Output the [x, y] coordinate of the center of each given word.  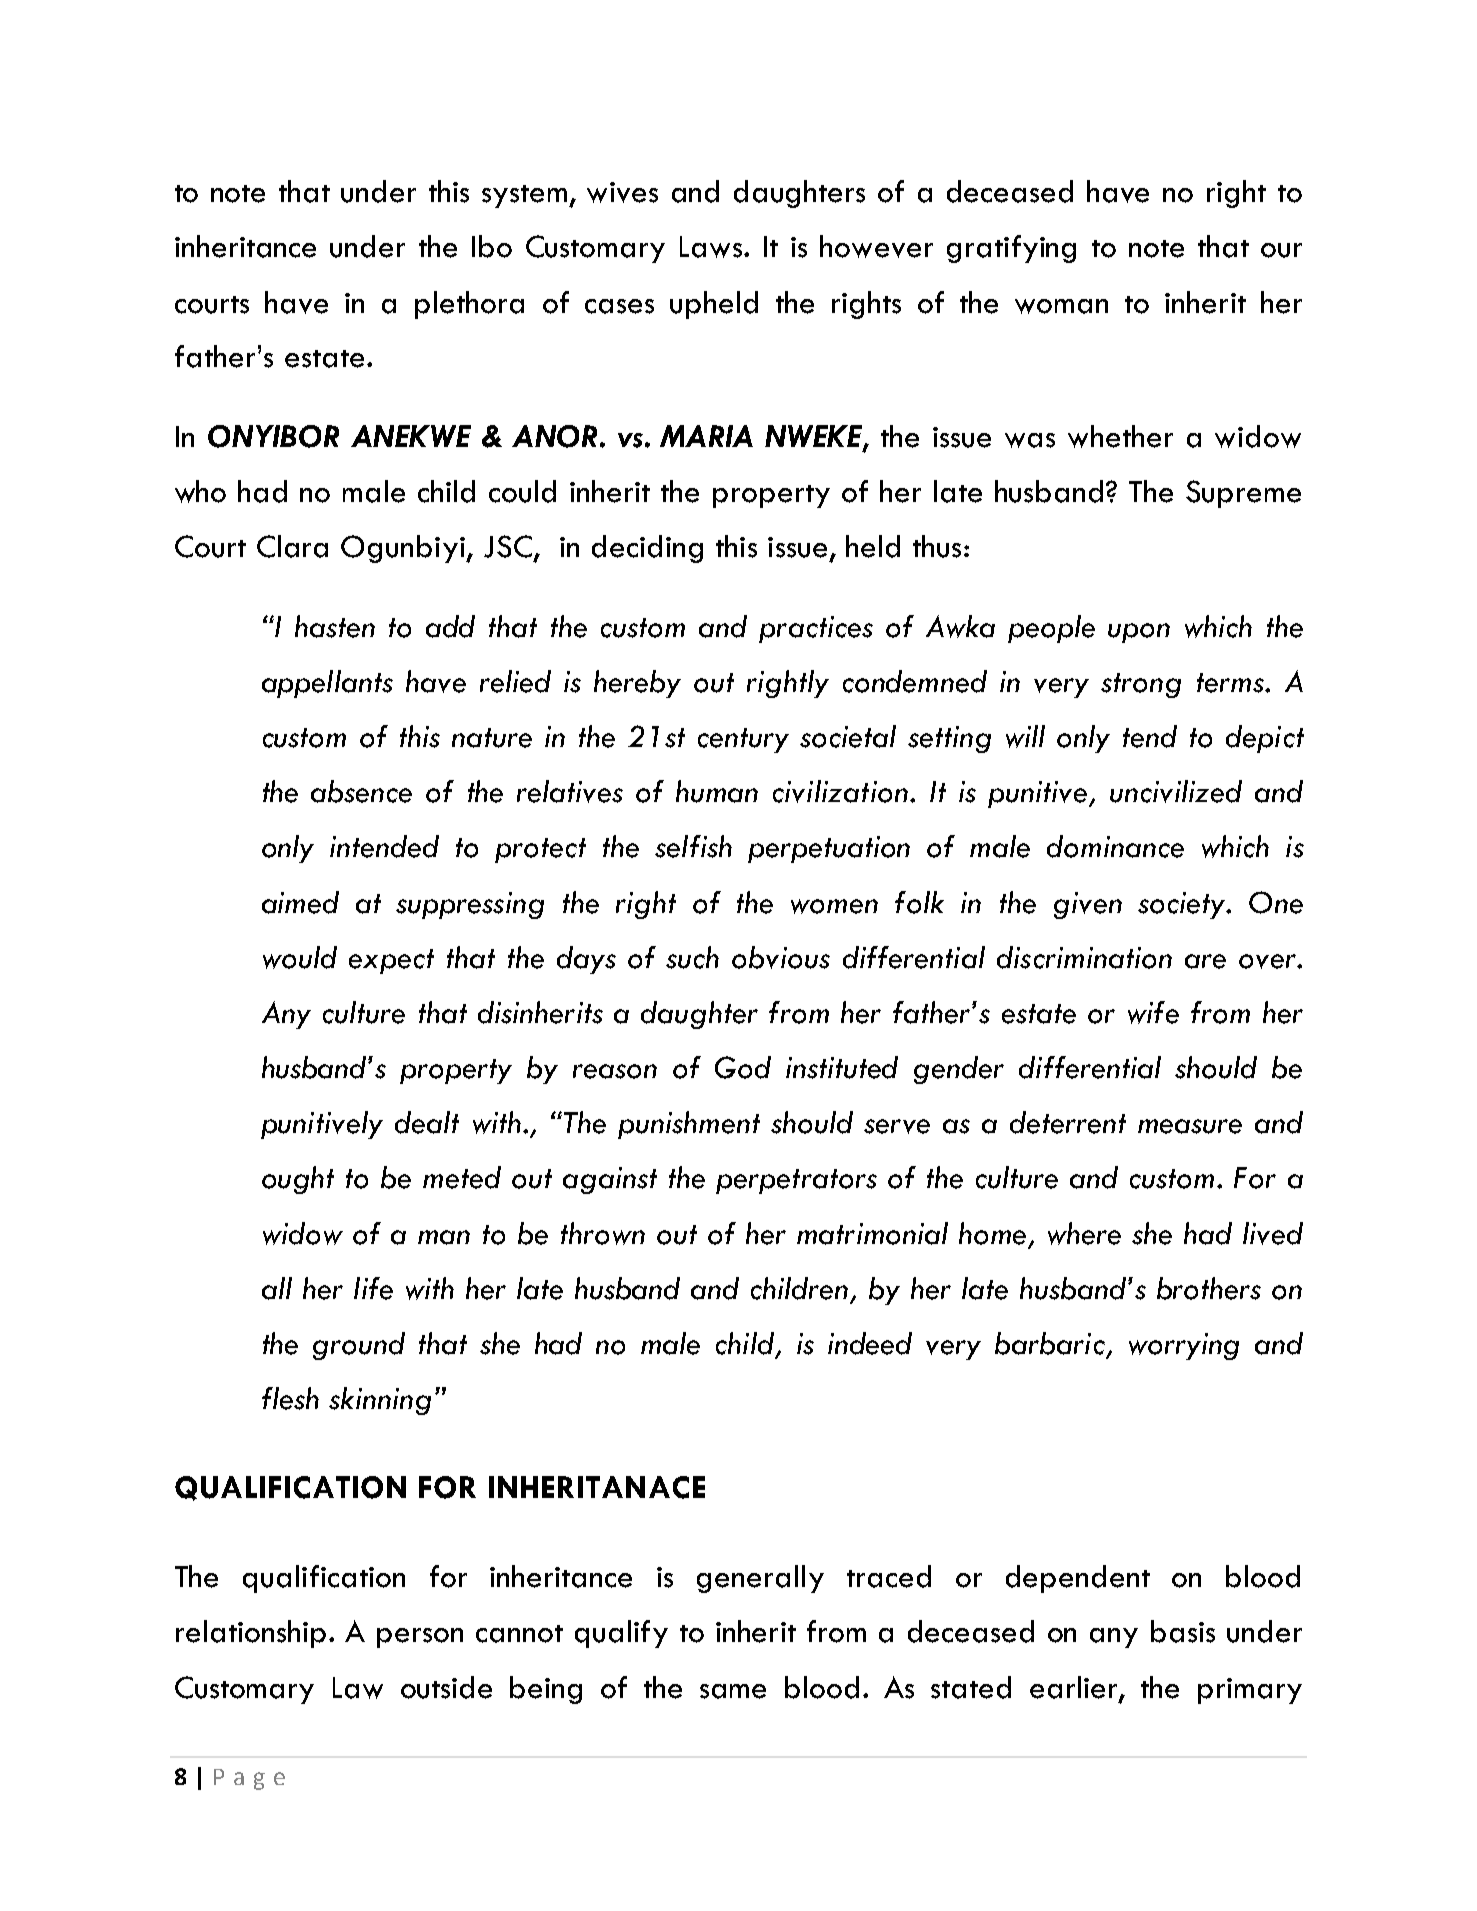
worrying [1184, 1346]
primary [1250, 1691]
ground [359, 1346]
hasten [335, 626]
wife [1153, 1012]
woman [1061, 306]
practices [816, 629]
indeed [870, 1343]
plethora [469, 305]
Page [249, 1779]
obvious [781, 957]
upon [1139, 633]
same [733, 1691]
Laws [712, 247]
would [300, 957]
